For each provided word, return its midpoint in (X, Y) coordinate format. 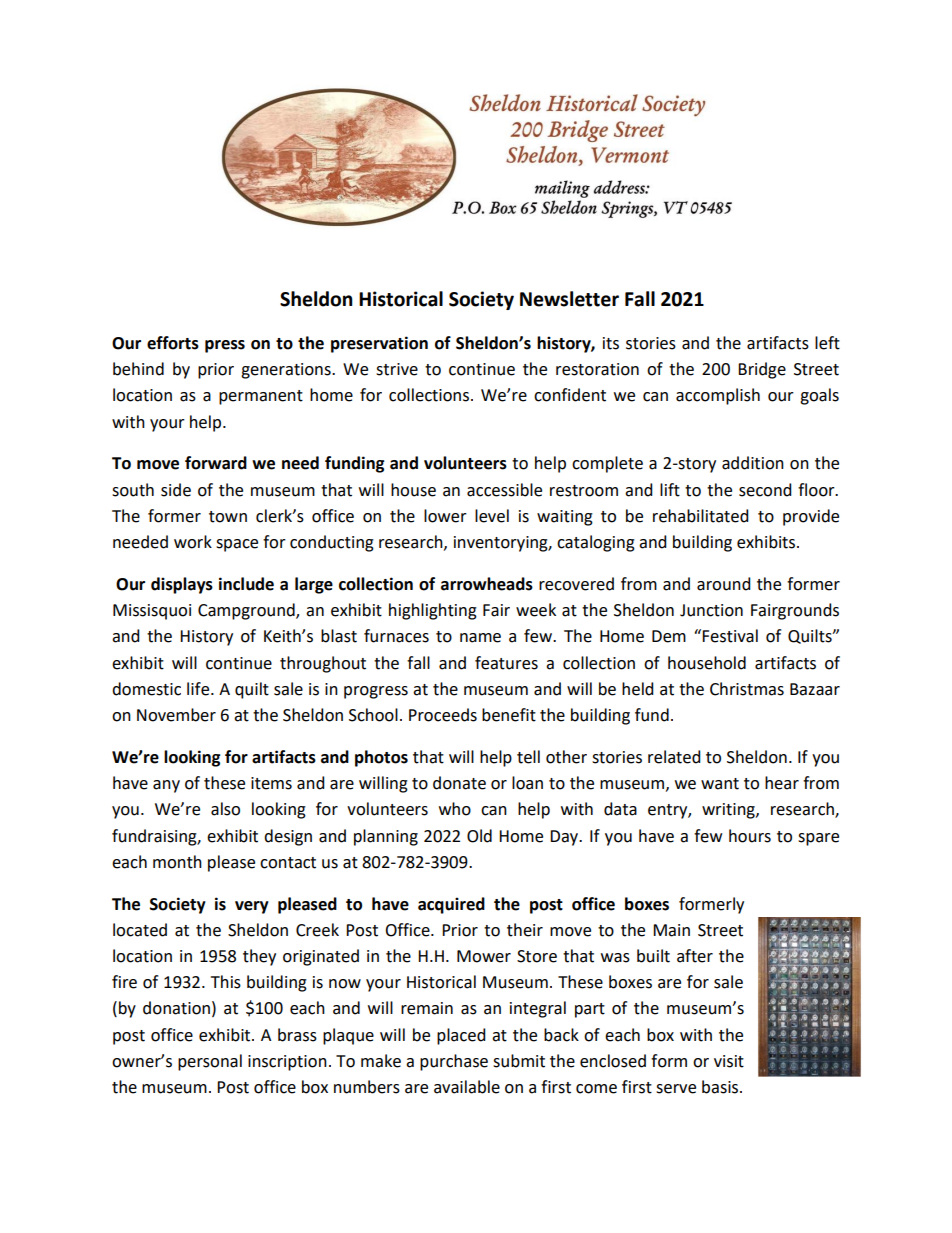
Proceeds (443, 715)
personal (210, 1062)
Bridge (762, 370)
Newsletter (569, 299)
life (199, 689)
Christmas (747, 689)
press (225, 346)
